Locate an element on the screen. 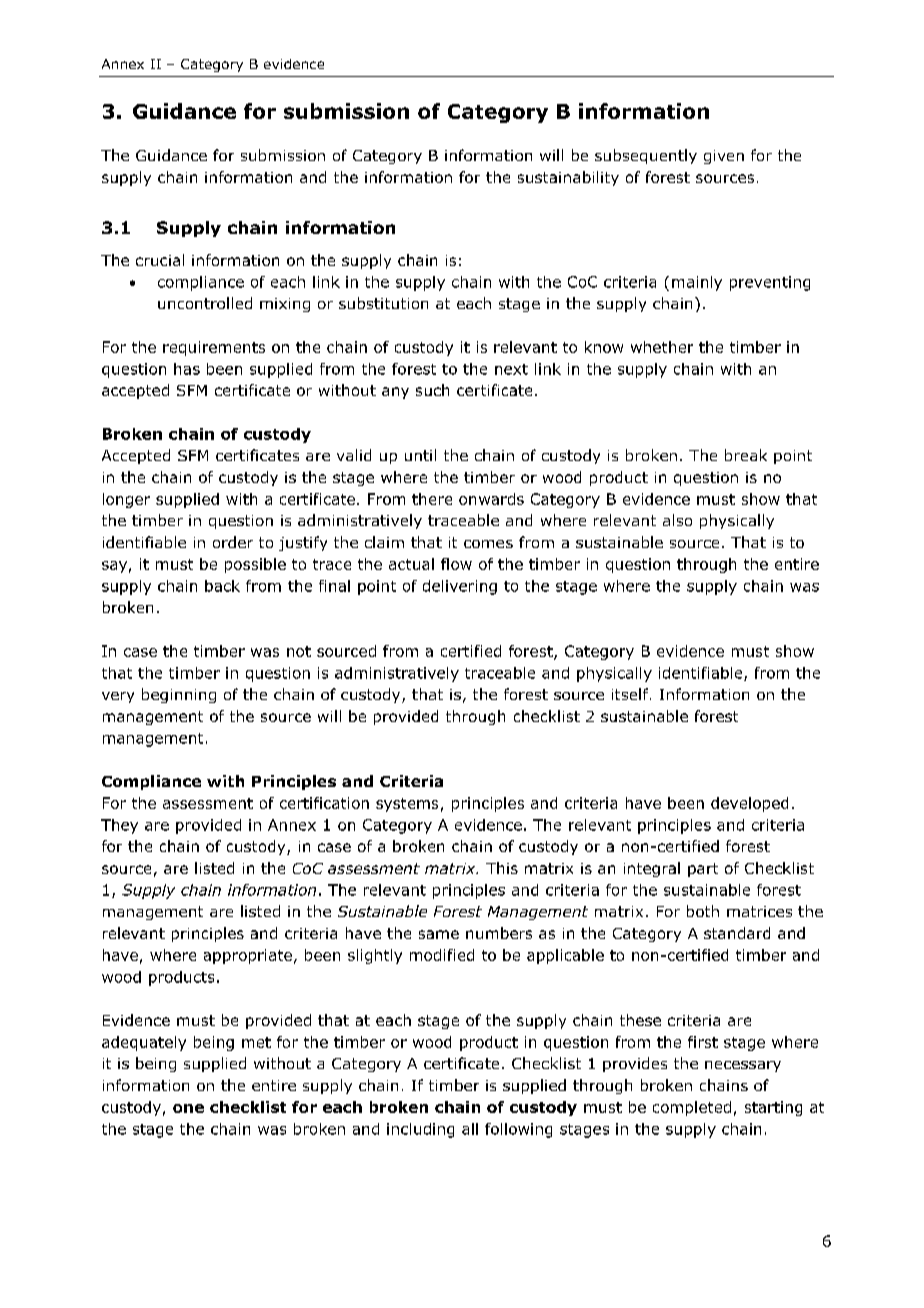  beginning is located at coordinates (179, 695).
